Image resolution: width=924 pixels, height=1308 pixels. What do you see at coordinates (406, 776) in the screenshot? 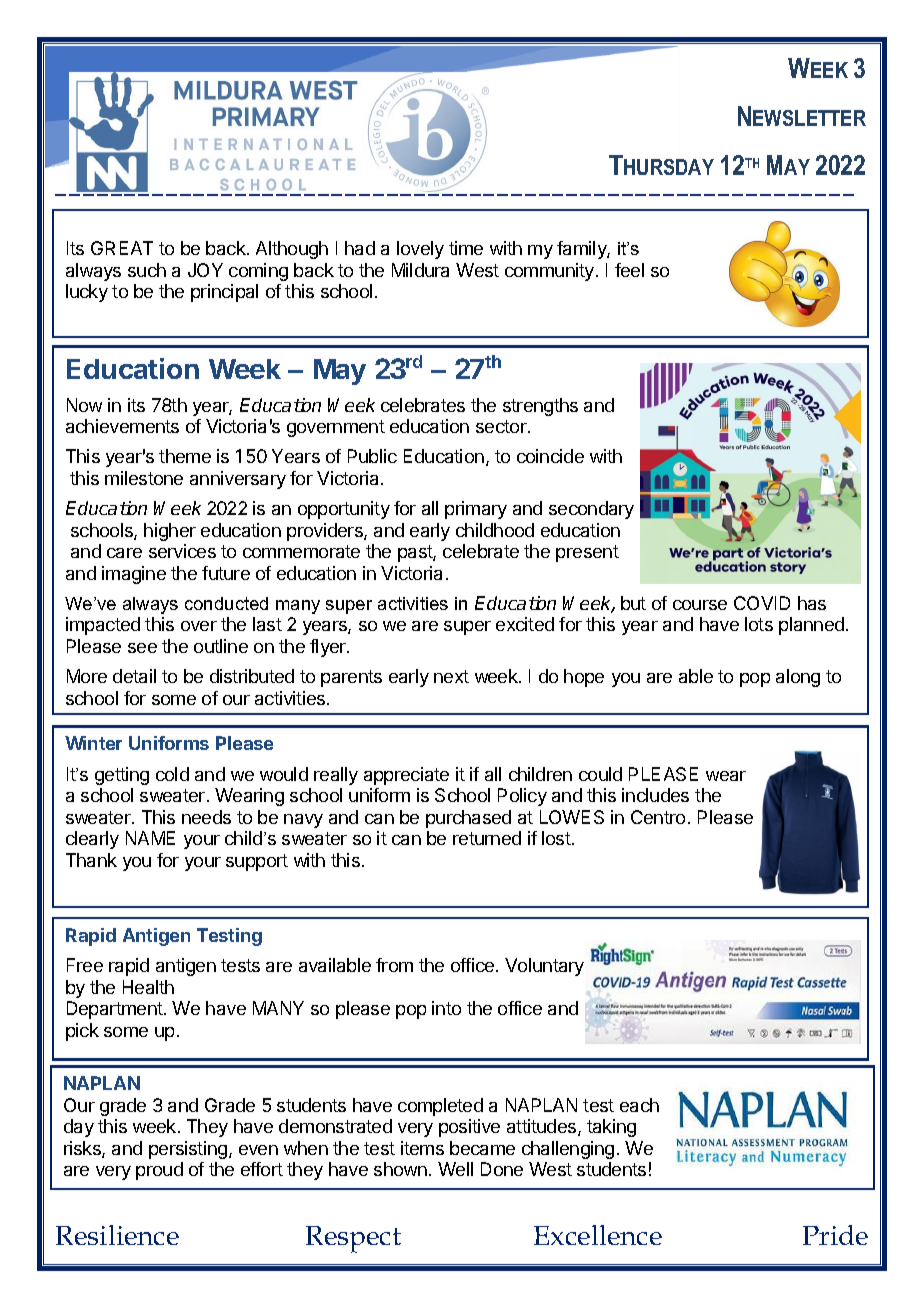
I see `appreciate` at bounding box center [406, 776].
